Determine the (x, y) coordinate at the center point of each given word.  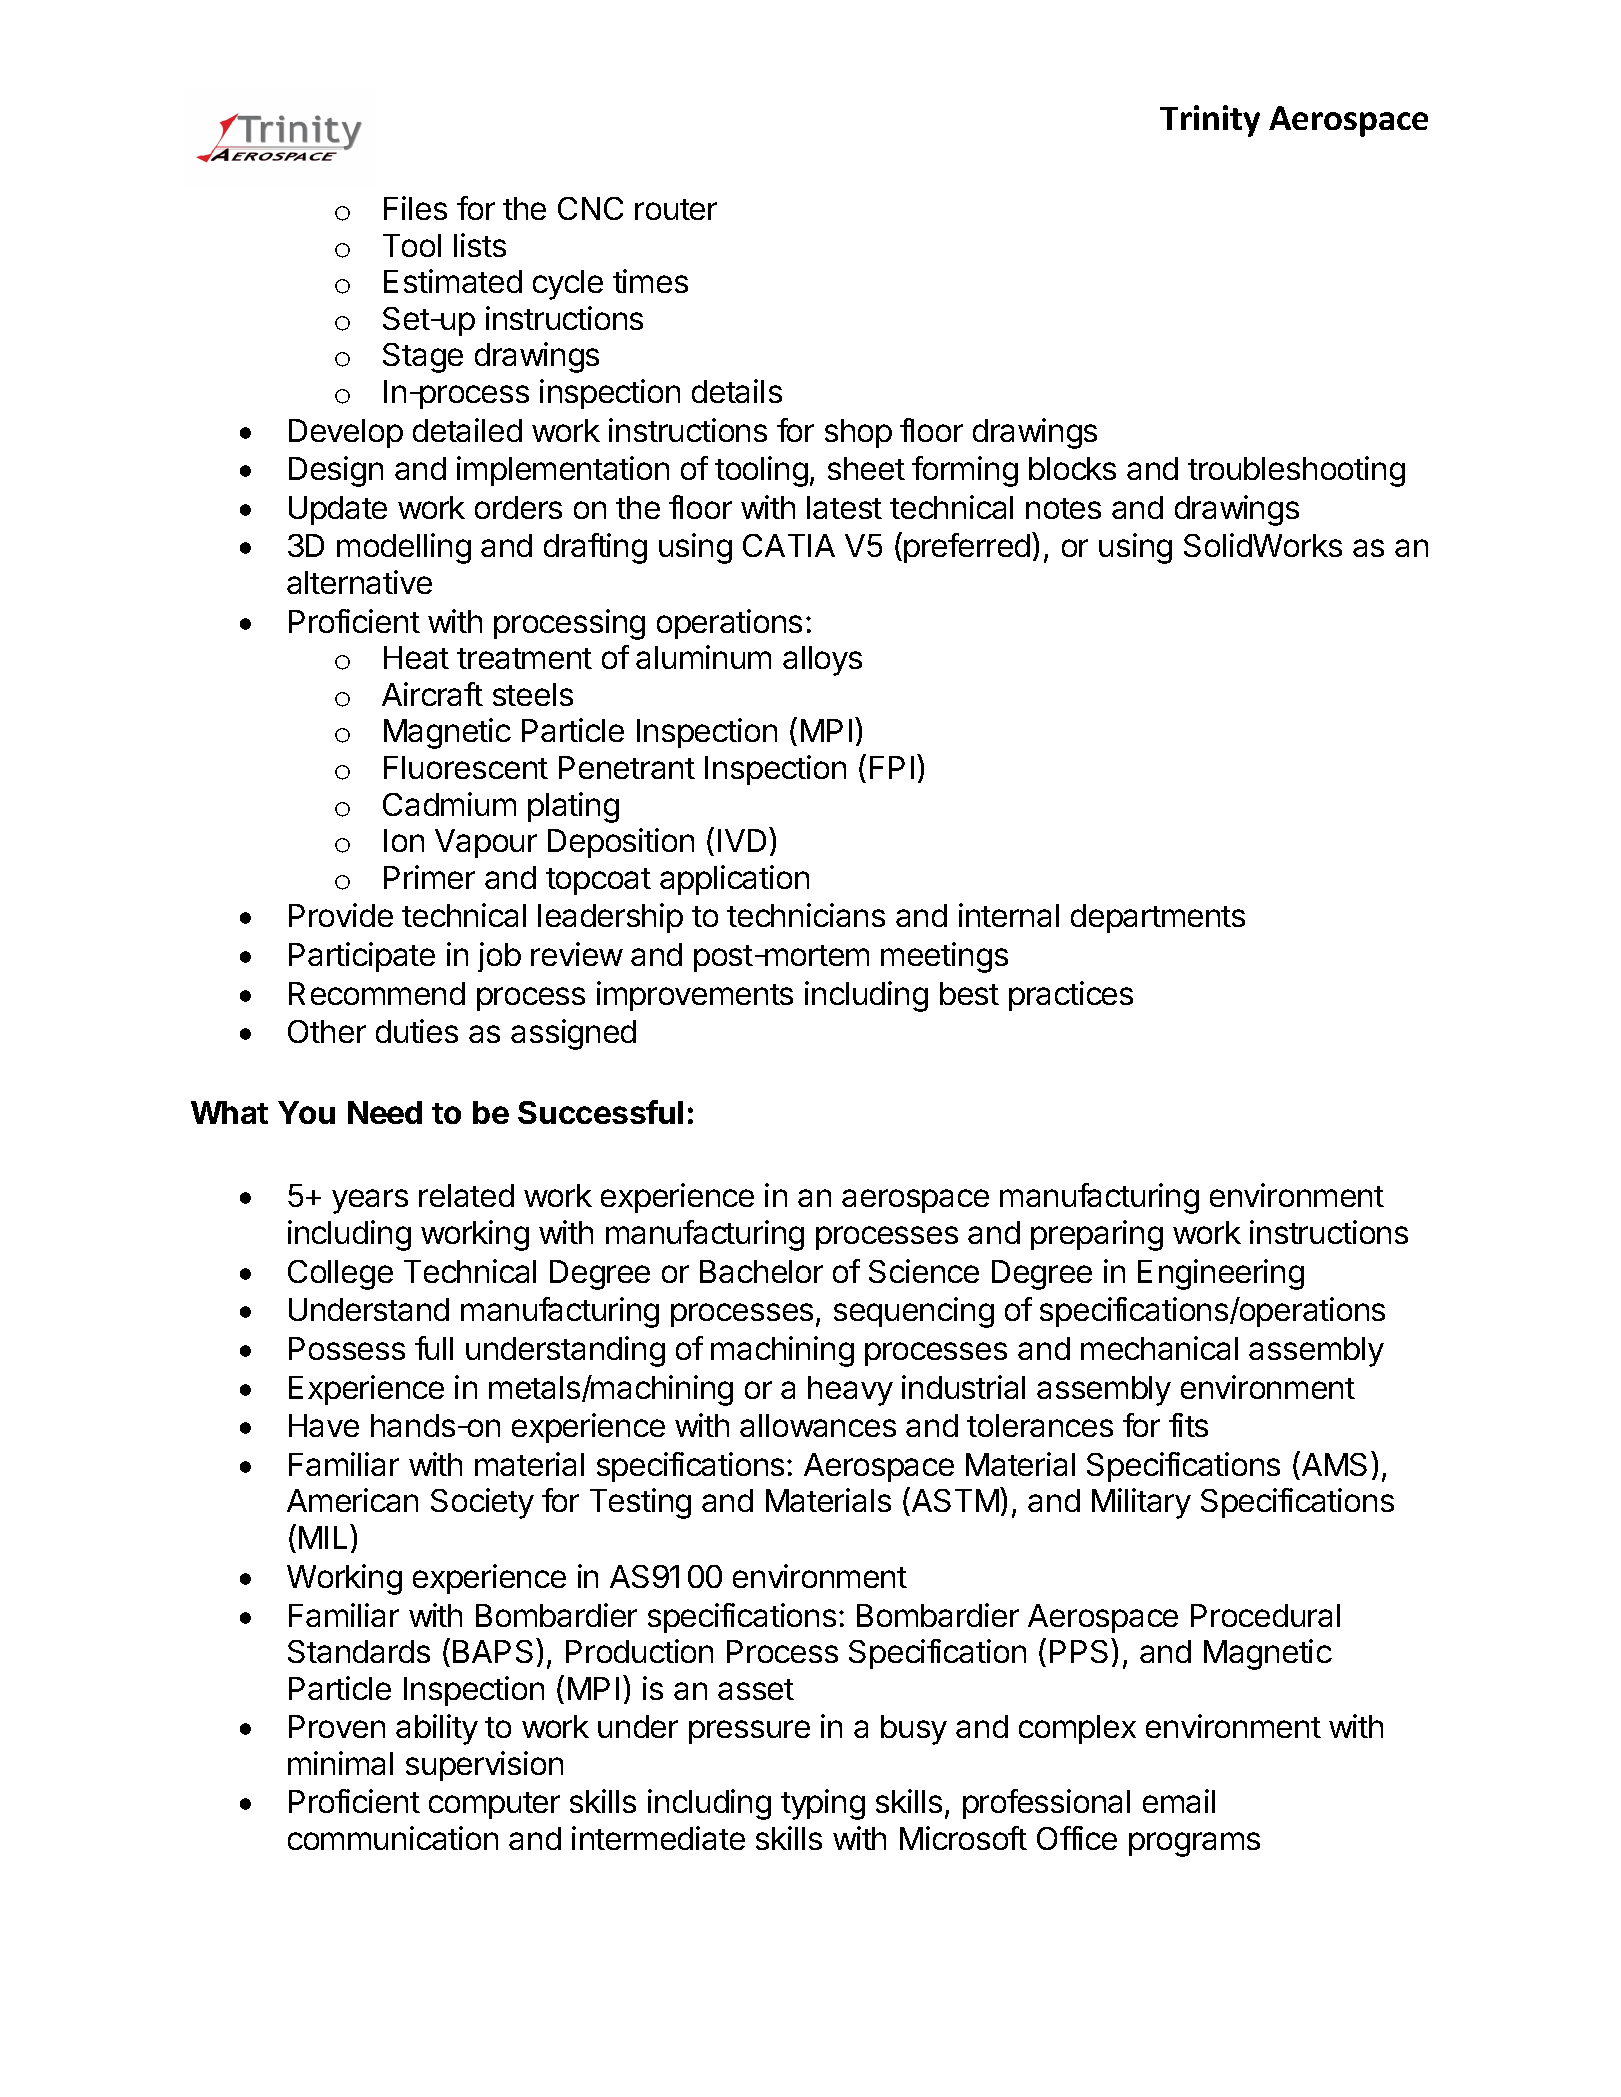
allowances (818, 1425)
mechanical (1159, 1348)
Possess (347, 1348)
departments (1158, 918)
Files (415, 208)
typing (823, 1804)
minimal (340, 1763)
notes (1063, 508)
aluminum (703, 657)
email (1179, 1801)
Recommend (377, 993)
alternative (359, 582)
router (676, 209)
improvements (695, 996)
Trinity (1210, 121)
